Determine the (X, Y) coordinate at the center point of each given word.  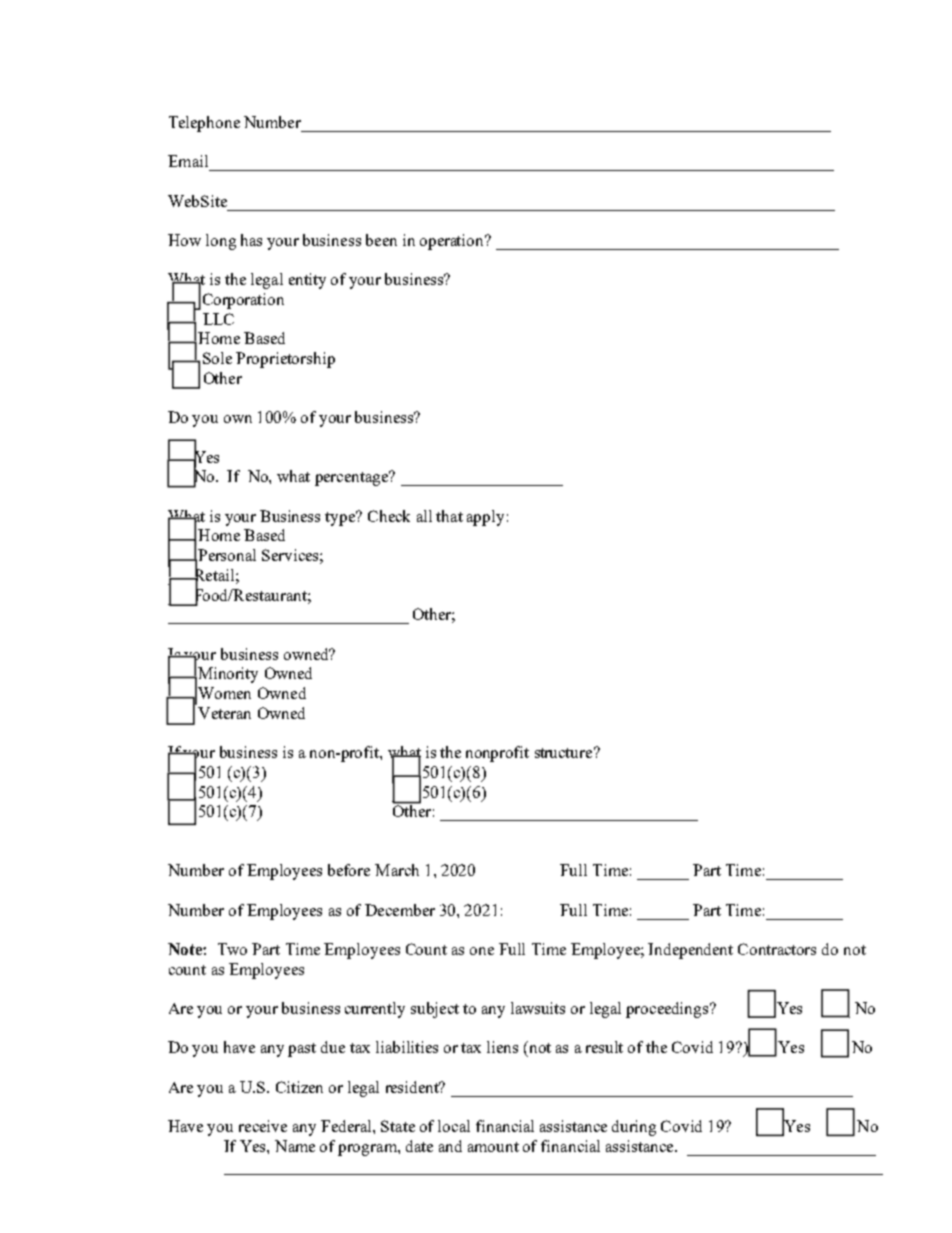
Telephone (204, 124)
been (381, 240)
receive (263, 1126)
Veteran (224, 713)
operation (453, 242)
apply (485, 518)
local (454, 1126)
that (449, 516)
